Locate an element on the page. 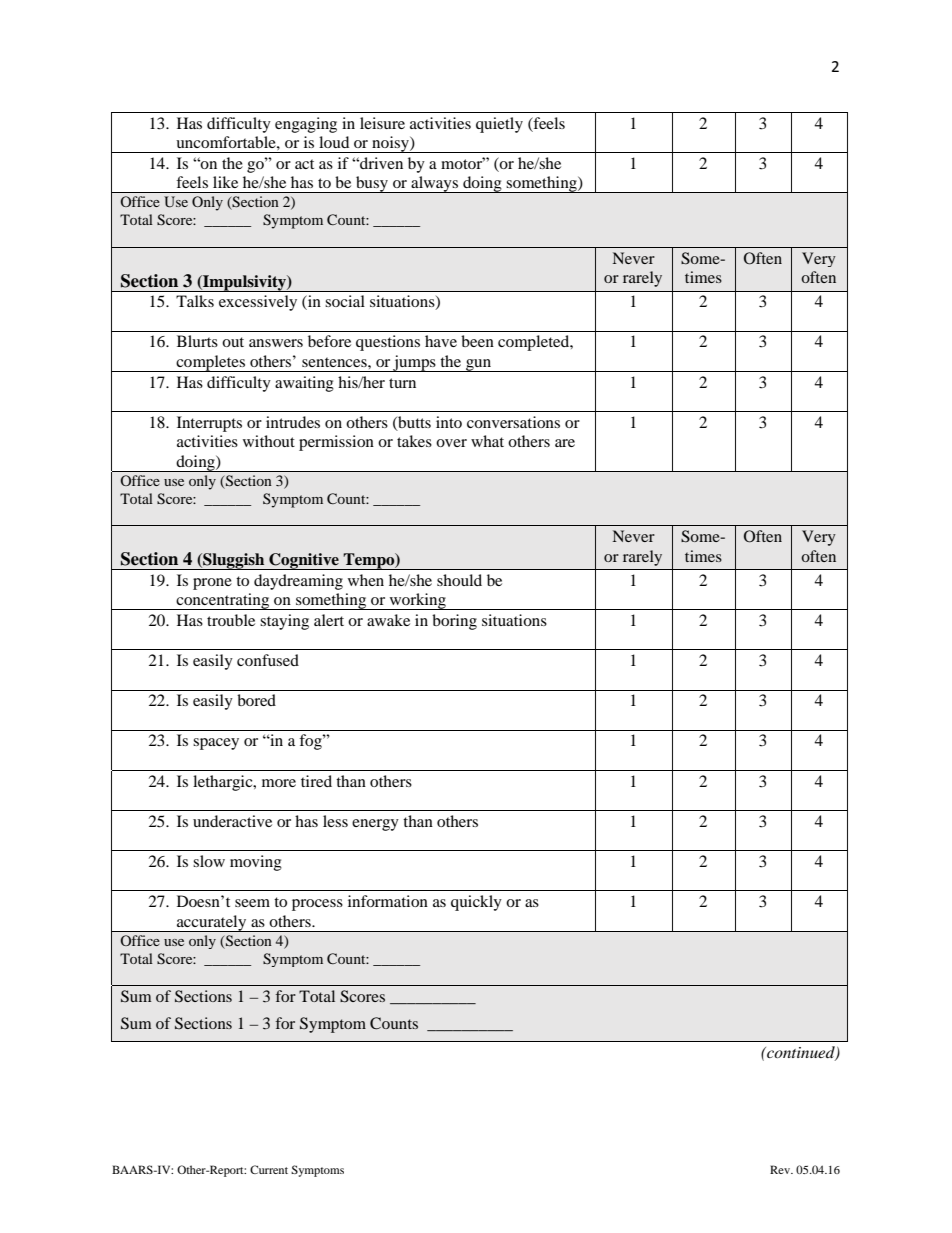  Current is located at coordinates (269, 1169).
